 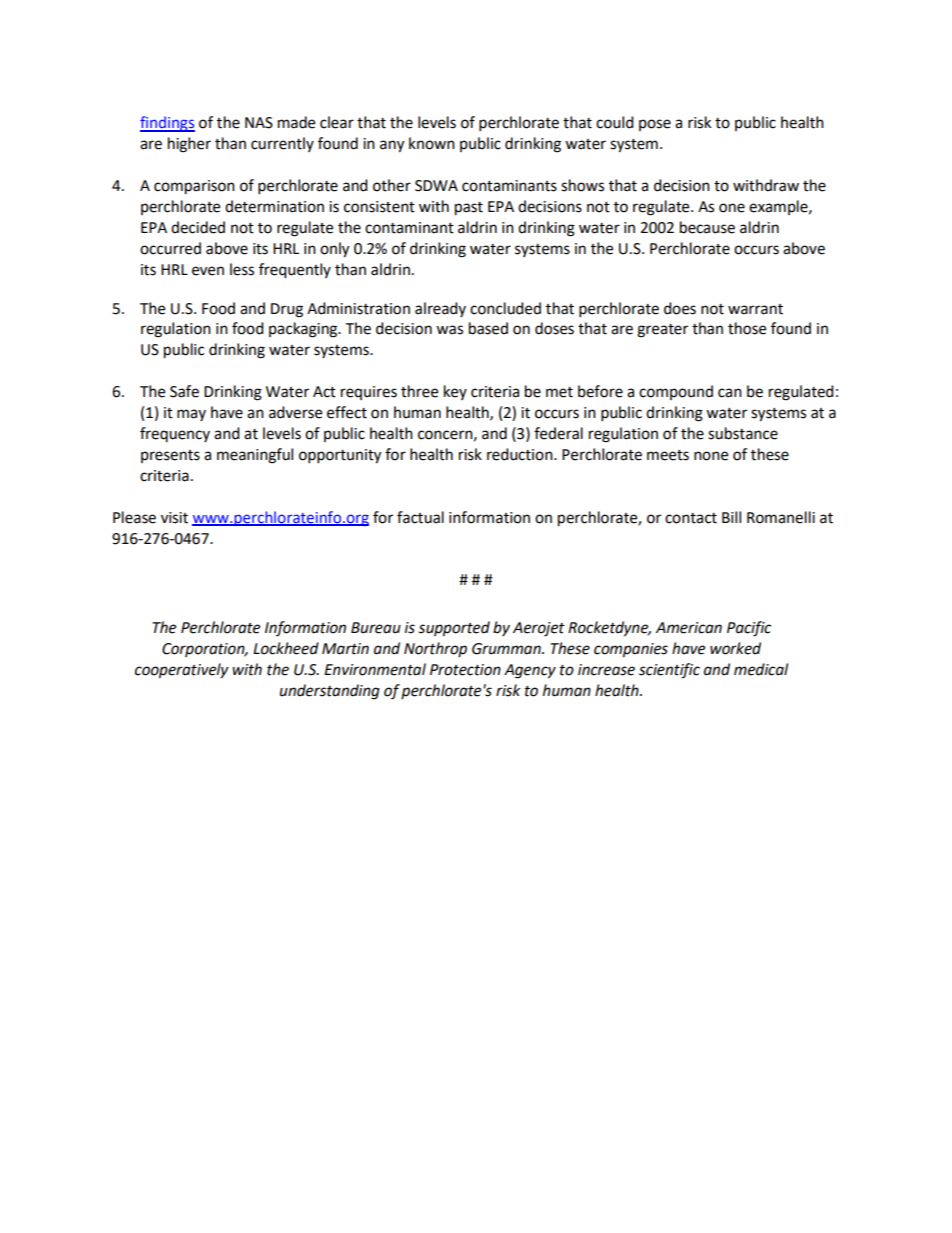 What do you see at coordinates (669, 671) in the screenshot?
I see `scientific` at bounding box center [669, 671].
